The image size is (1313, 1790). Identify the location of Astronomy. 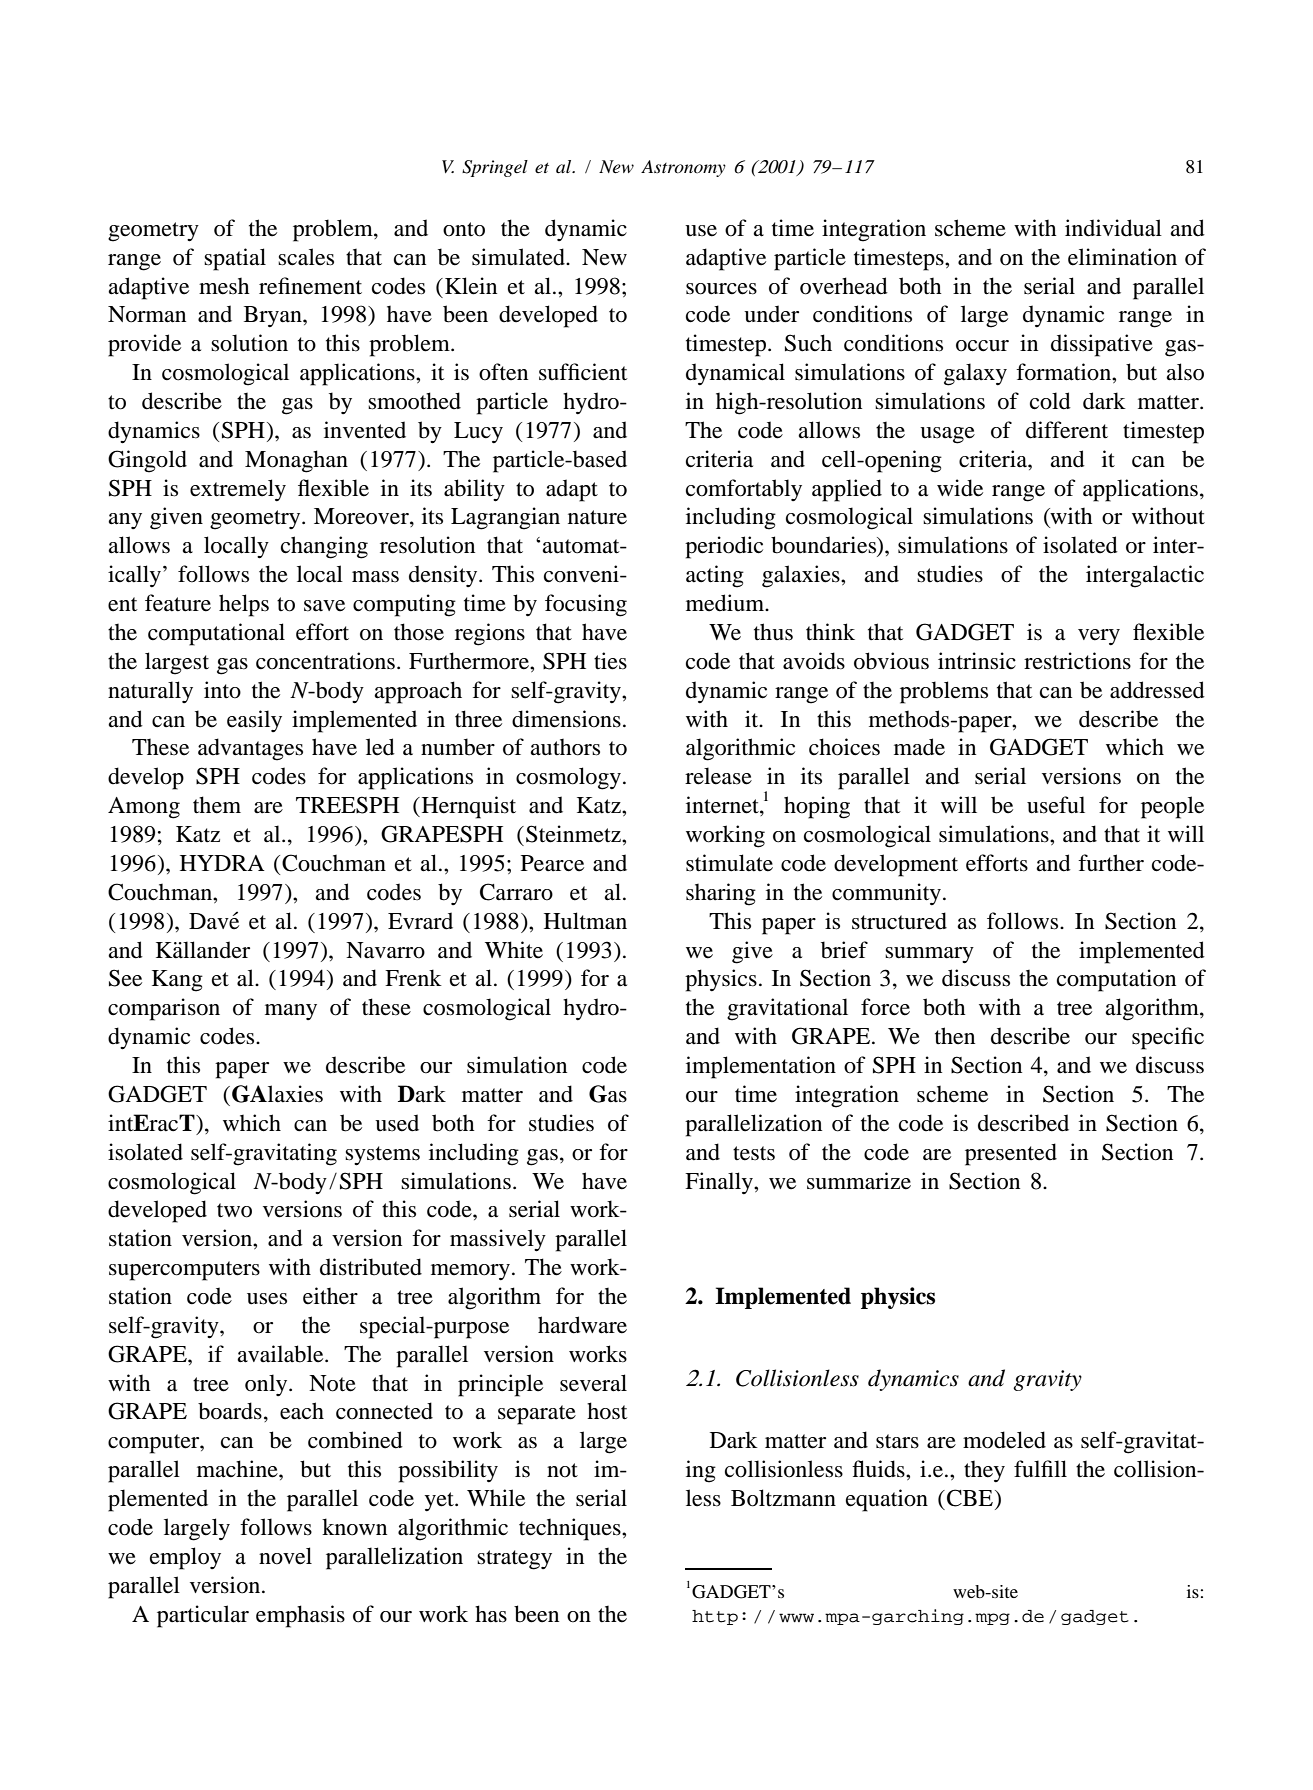
(683, 168).
